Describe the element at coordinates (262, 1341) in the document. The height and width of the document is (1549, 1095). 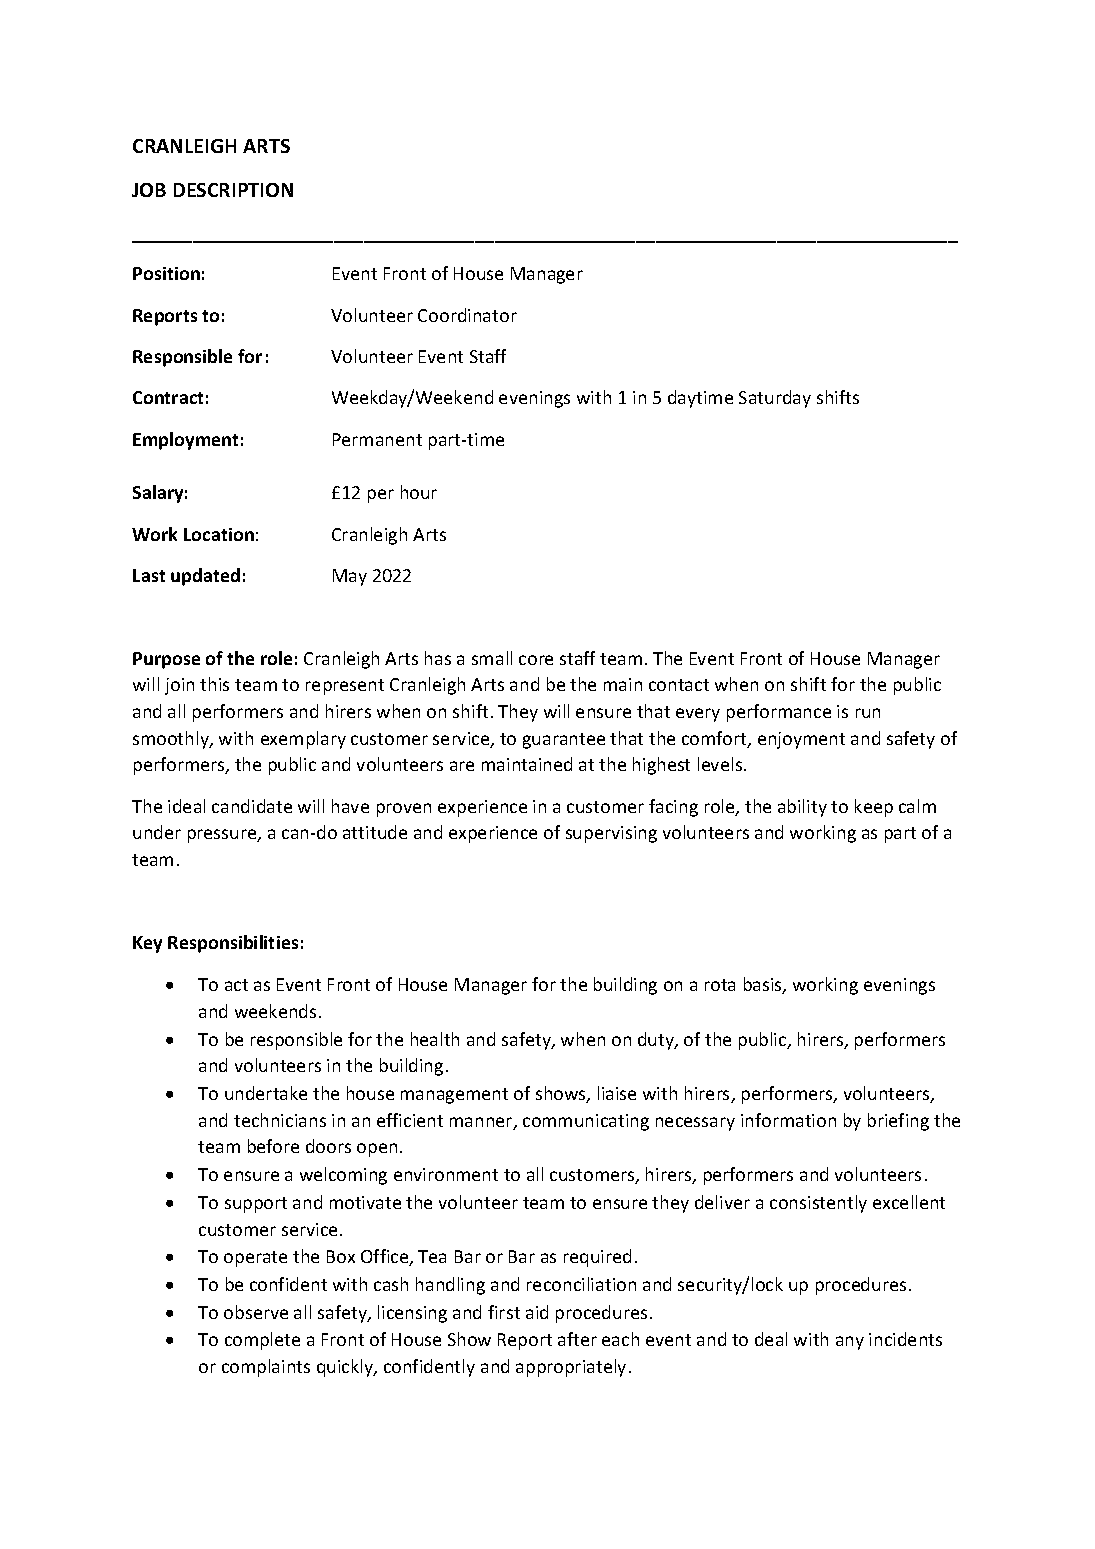
I see `complete` at that location.
